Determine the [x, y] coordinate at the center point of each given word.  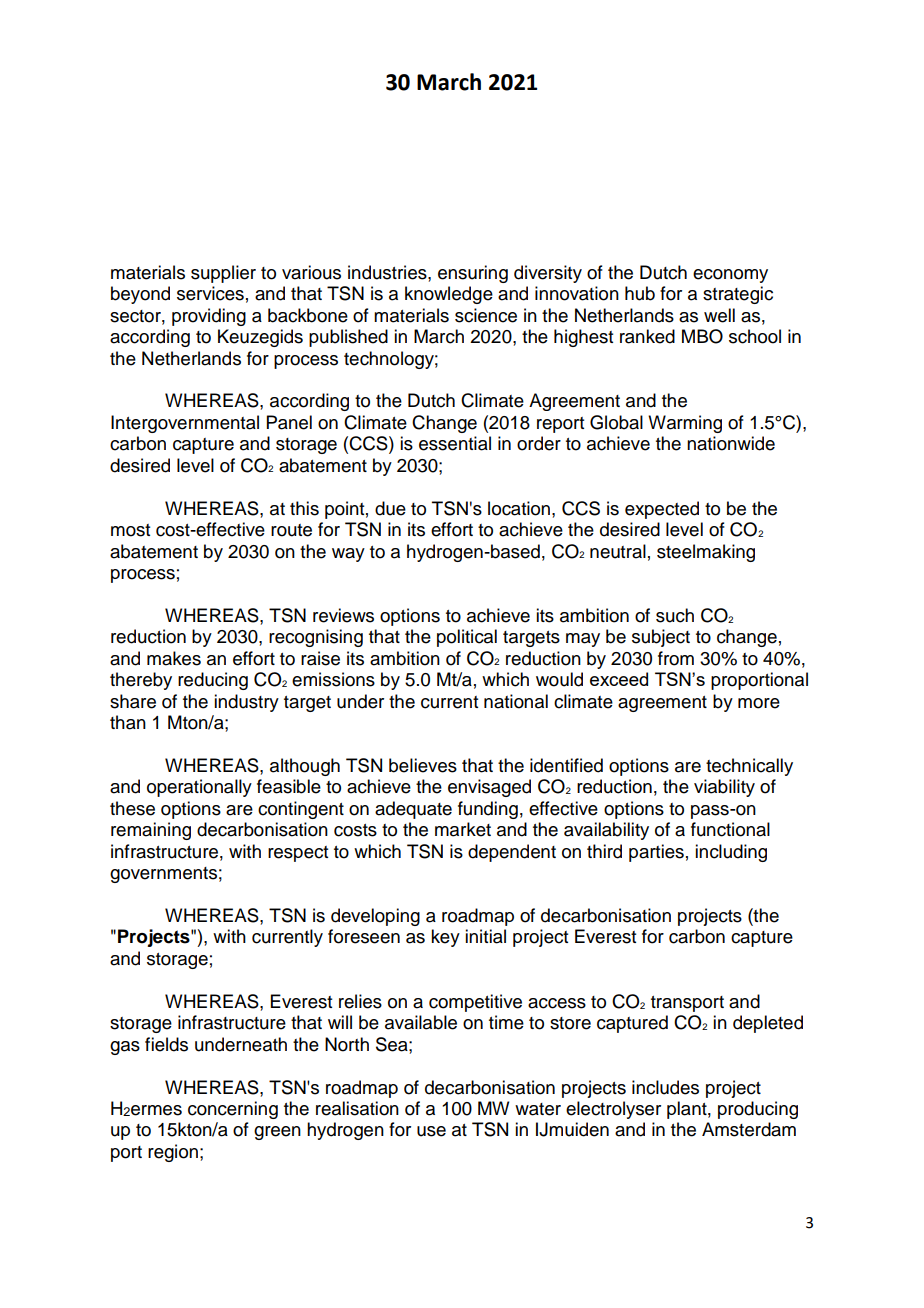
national [516, 701]
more [759, 703]
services [210, 293]
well [719, 315]
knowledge [449, 295]
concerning [233, 1110]
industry [246, 703]
